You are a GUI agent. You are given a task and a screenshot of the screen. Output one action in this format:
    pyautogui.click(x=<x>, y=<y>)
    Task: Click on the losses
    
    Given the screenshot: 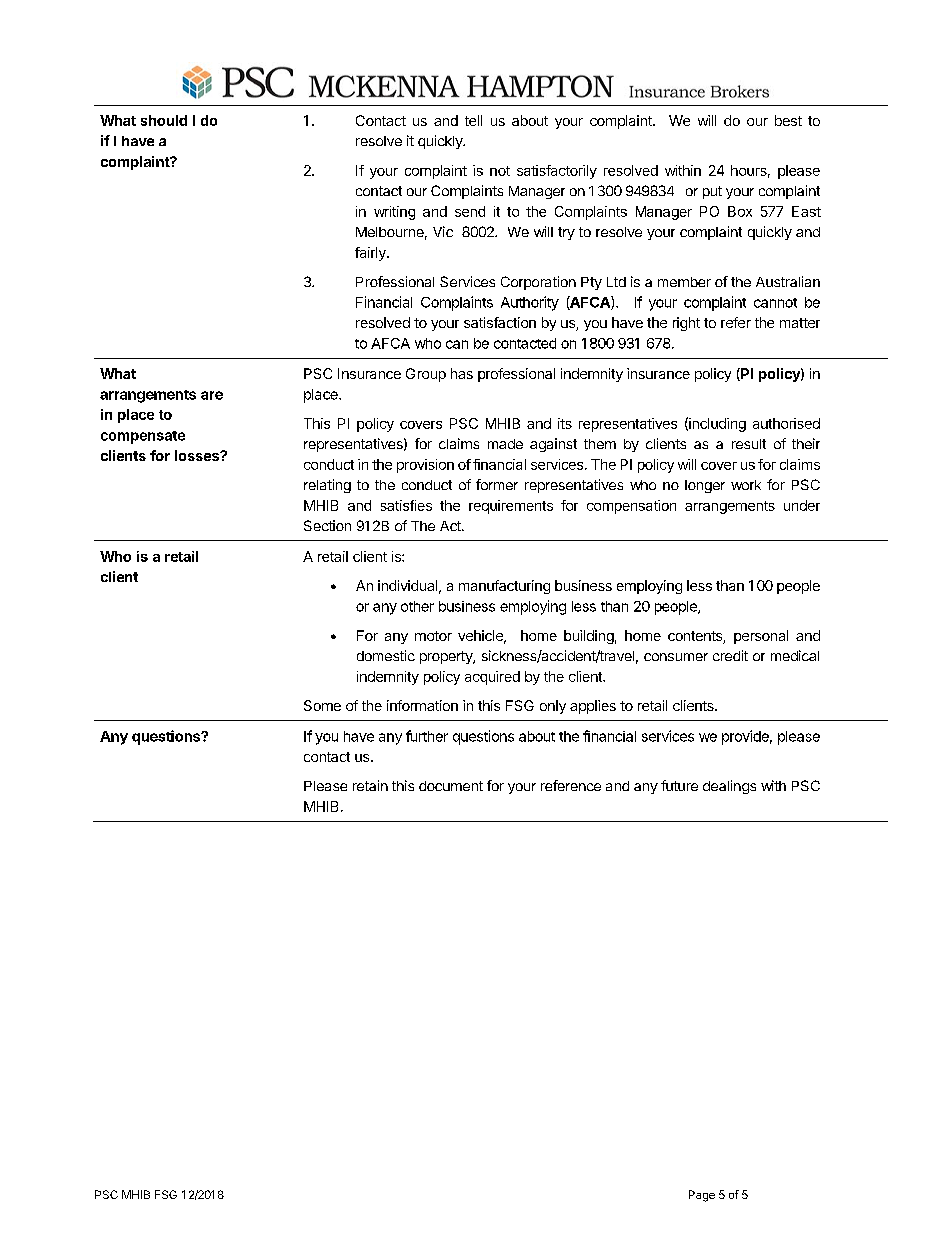 What is the action you would take?
    pyautogui.click(x=198, y=455)
